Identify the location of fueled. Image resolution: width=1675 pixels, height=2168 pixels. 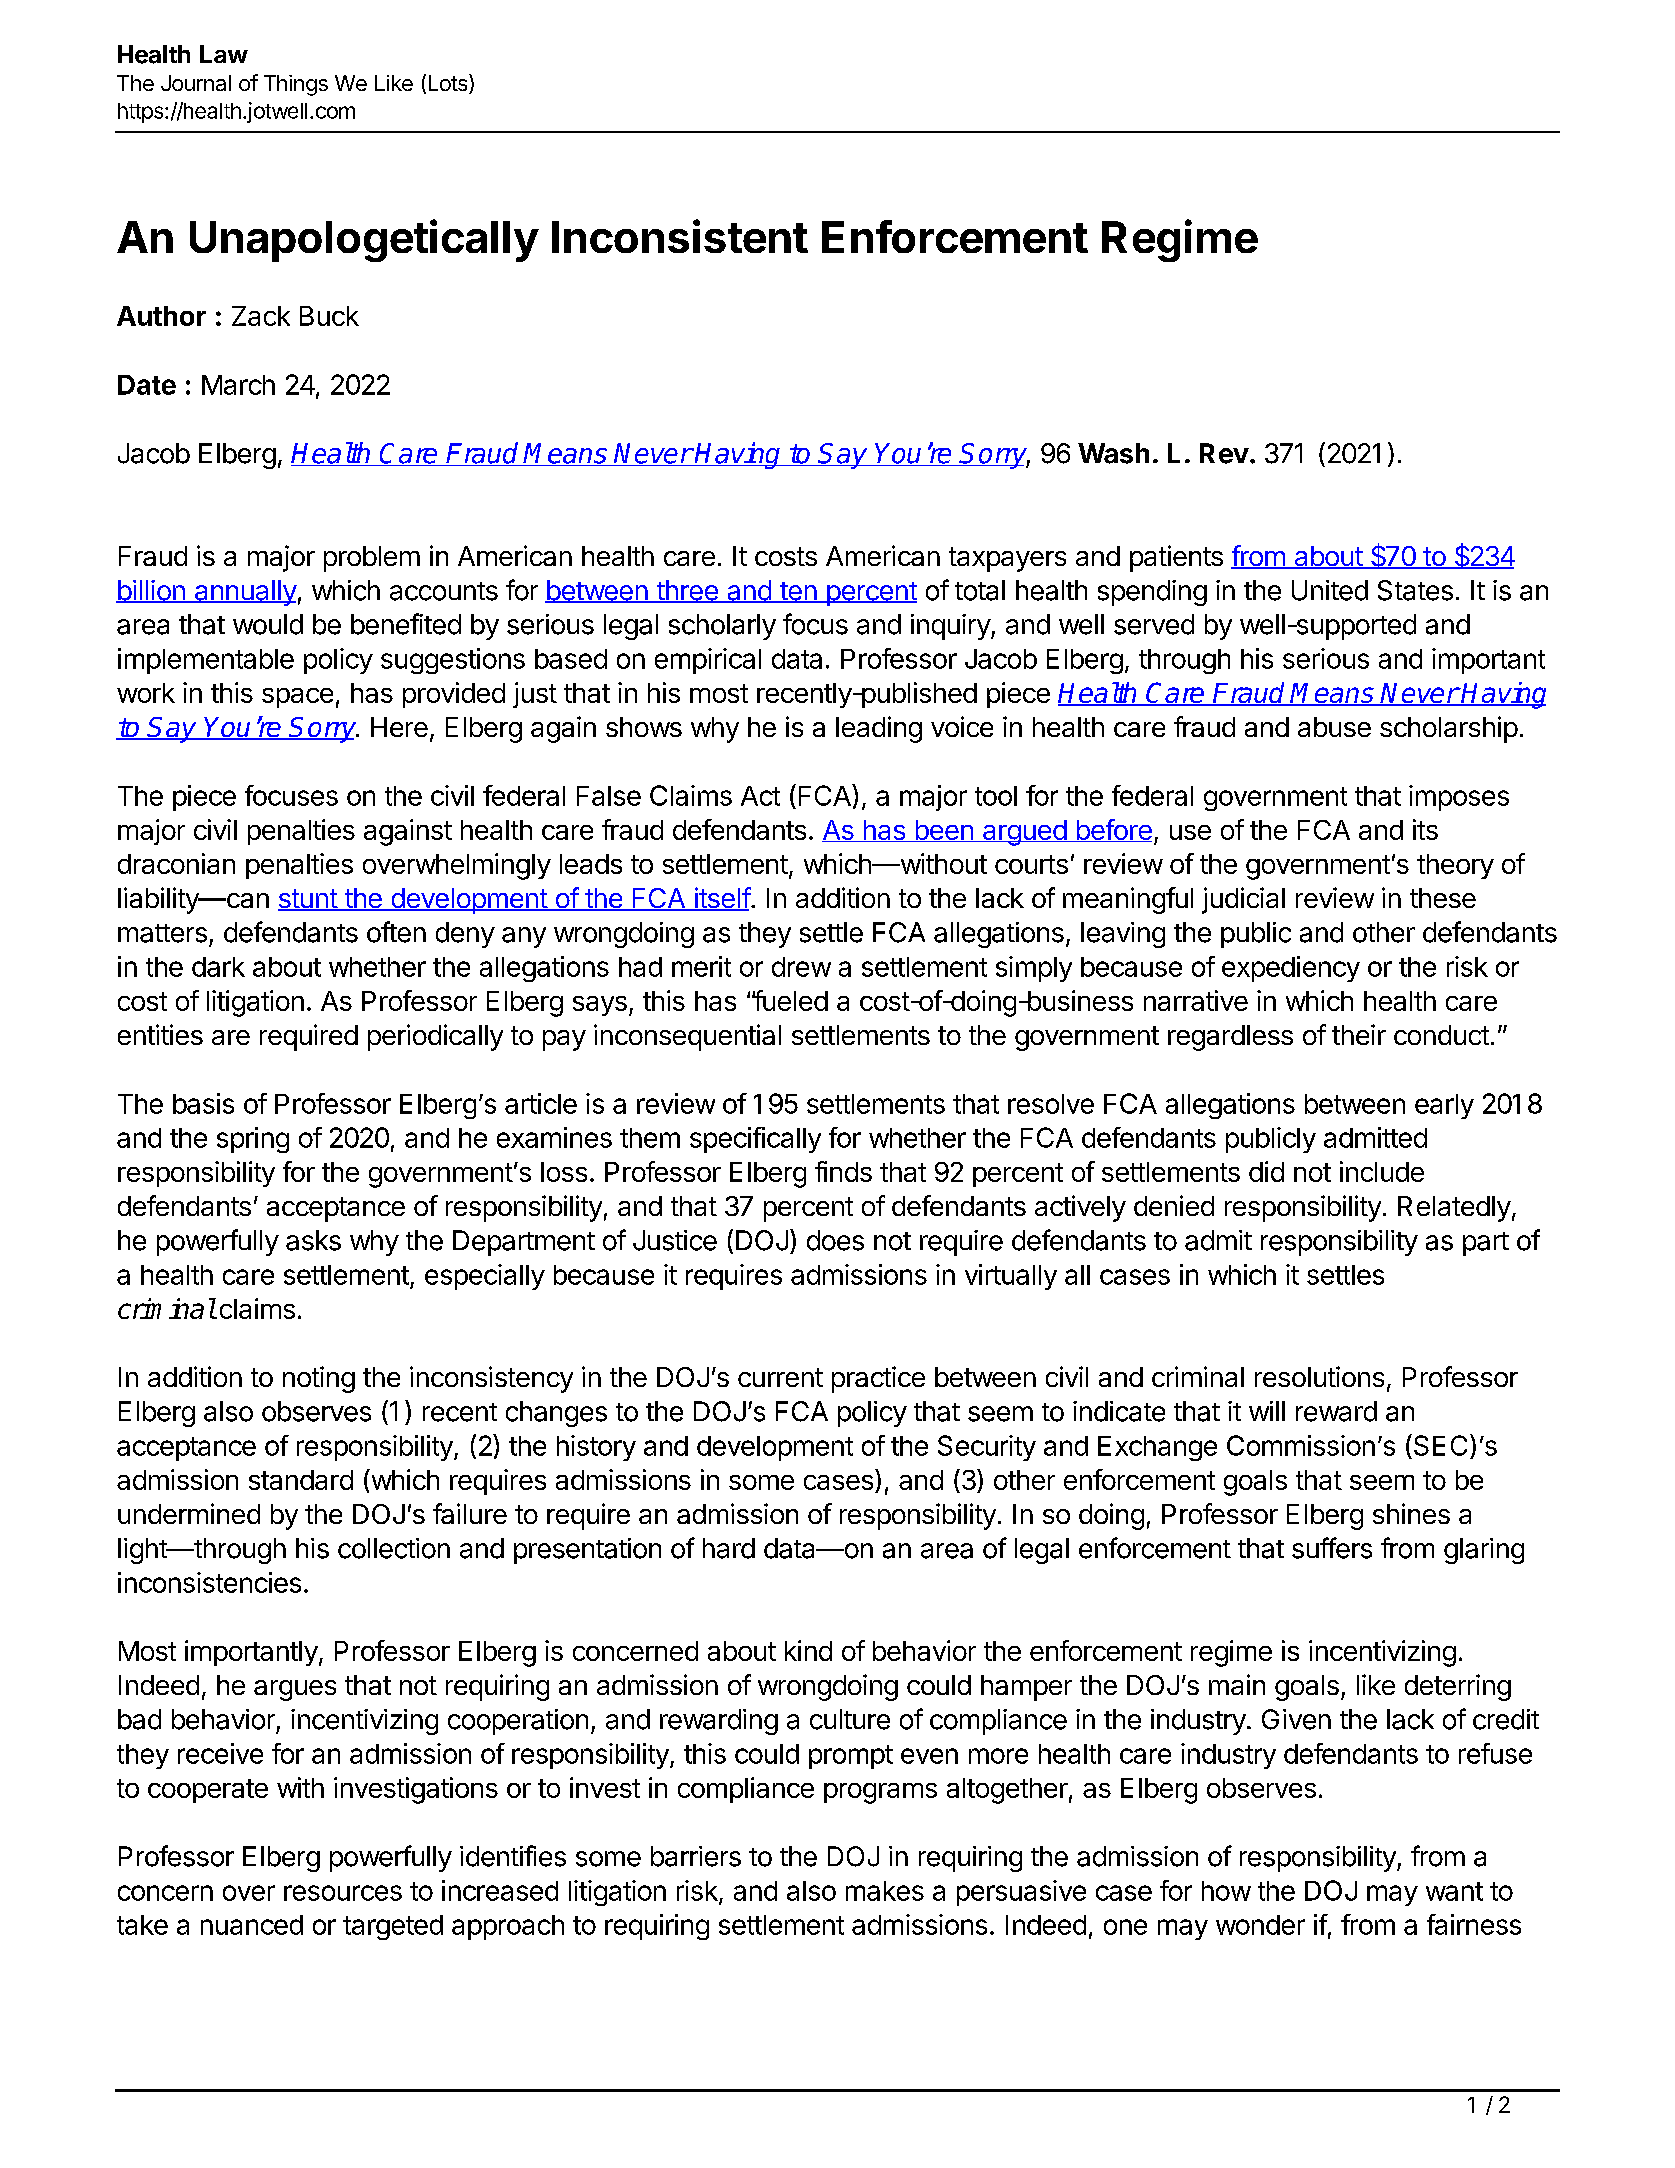
(790, 1000).
